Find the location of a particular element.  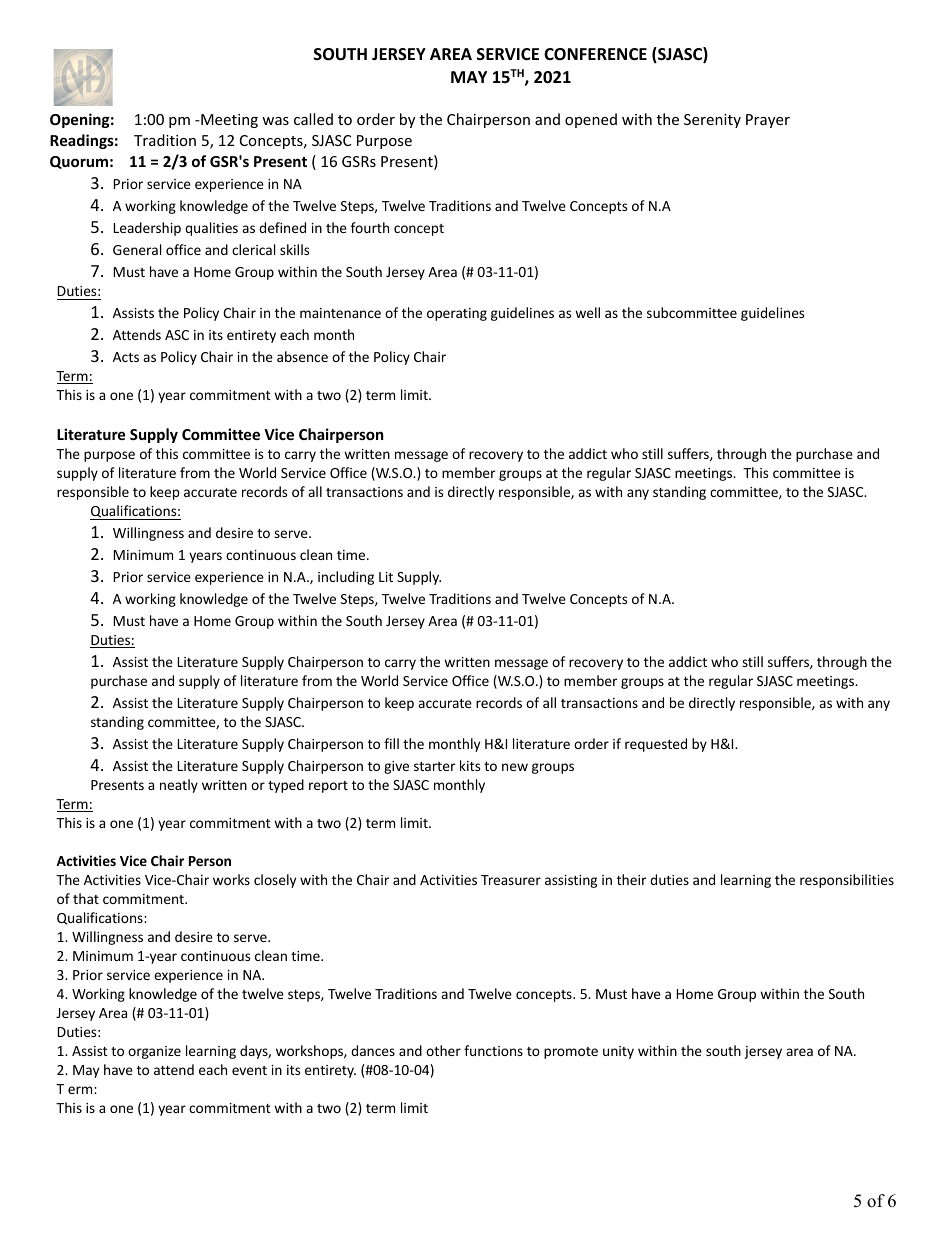

including is located at coordinates (346, 578).
